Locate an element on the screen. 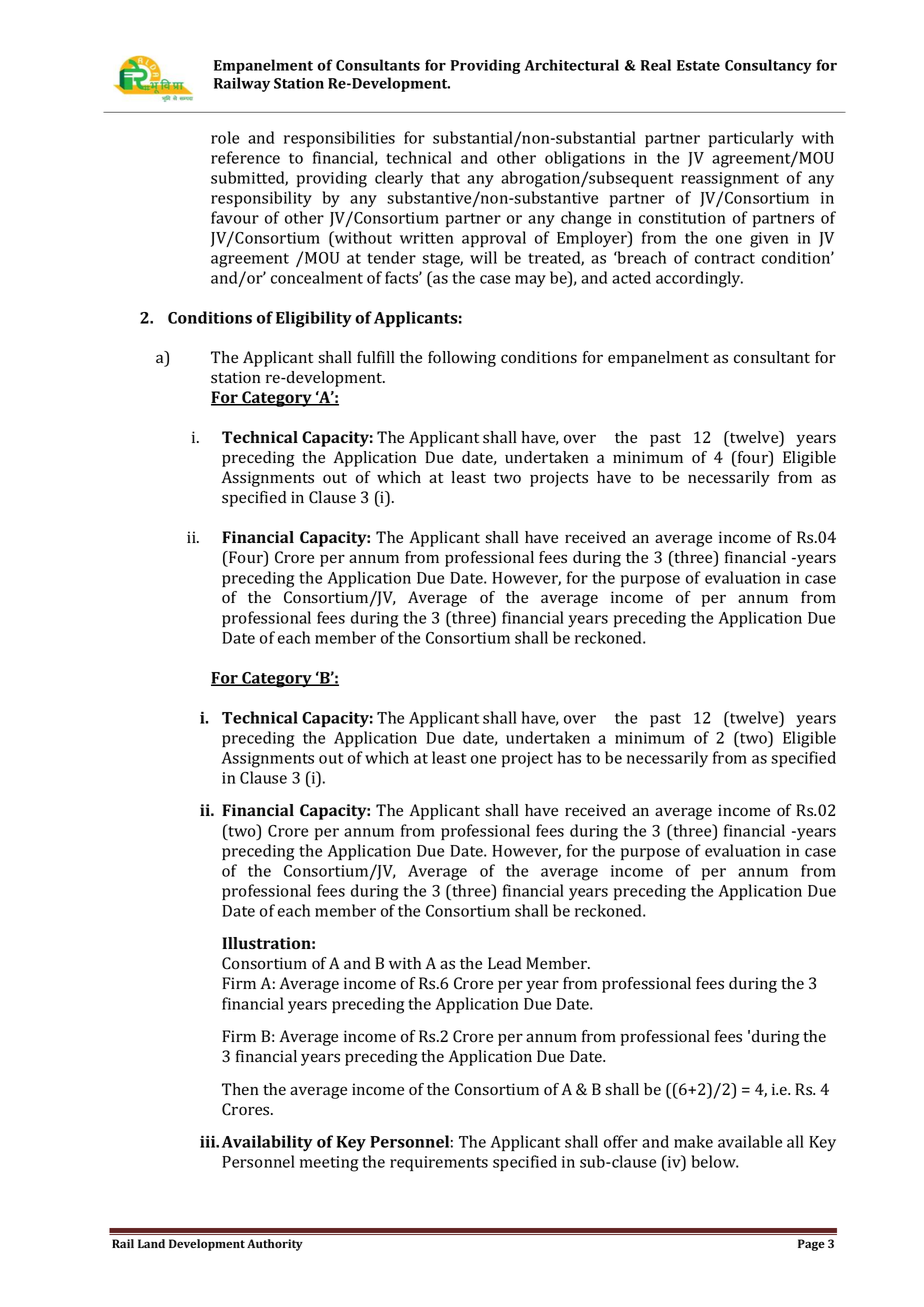 The width and height of the screenshot is (924, 1307). that is located at coordinates (445, 177).
